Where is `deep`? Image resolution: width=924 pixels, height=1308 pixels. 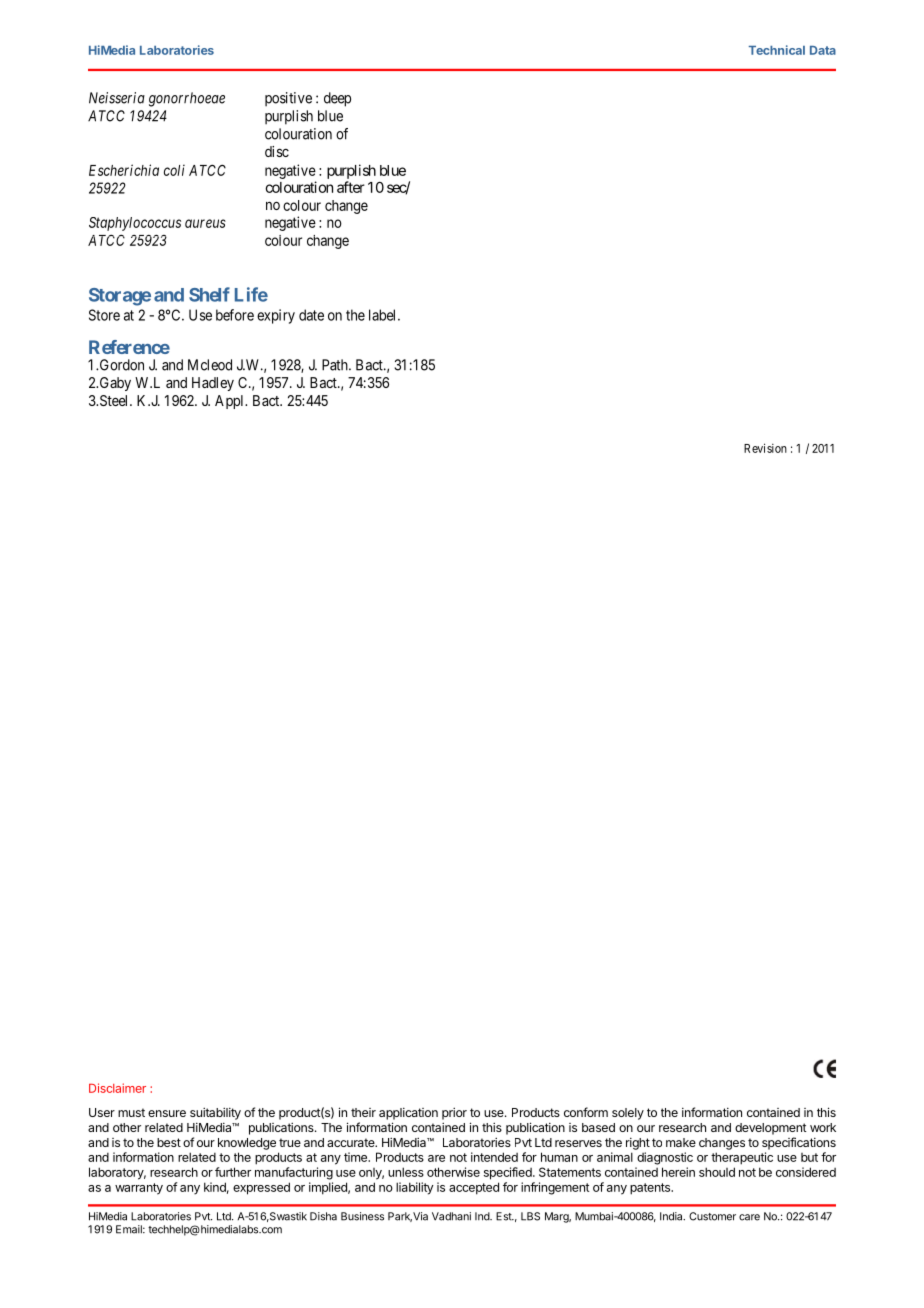 deep is located at coordinates (337, 99).
